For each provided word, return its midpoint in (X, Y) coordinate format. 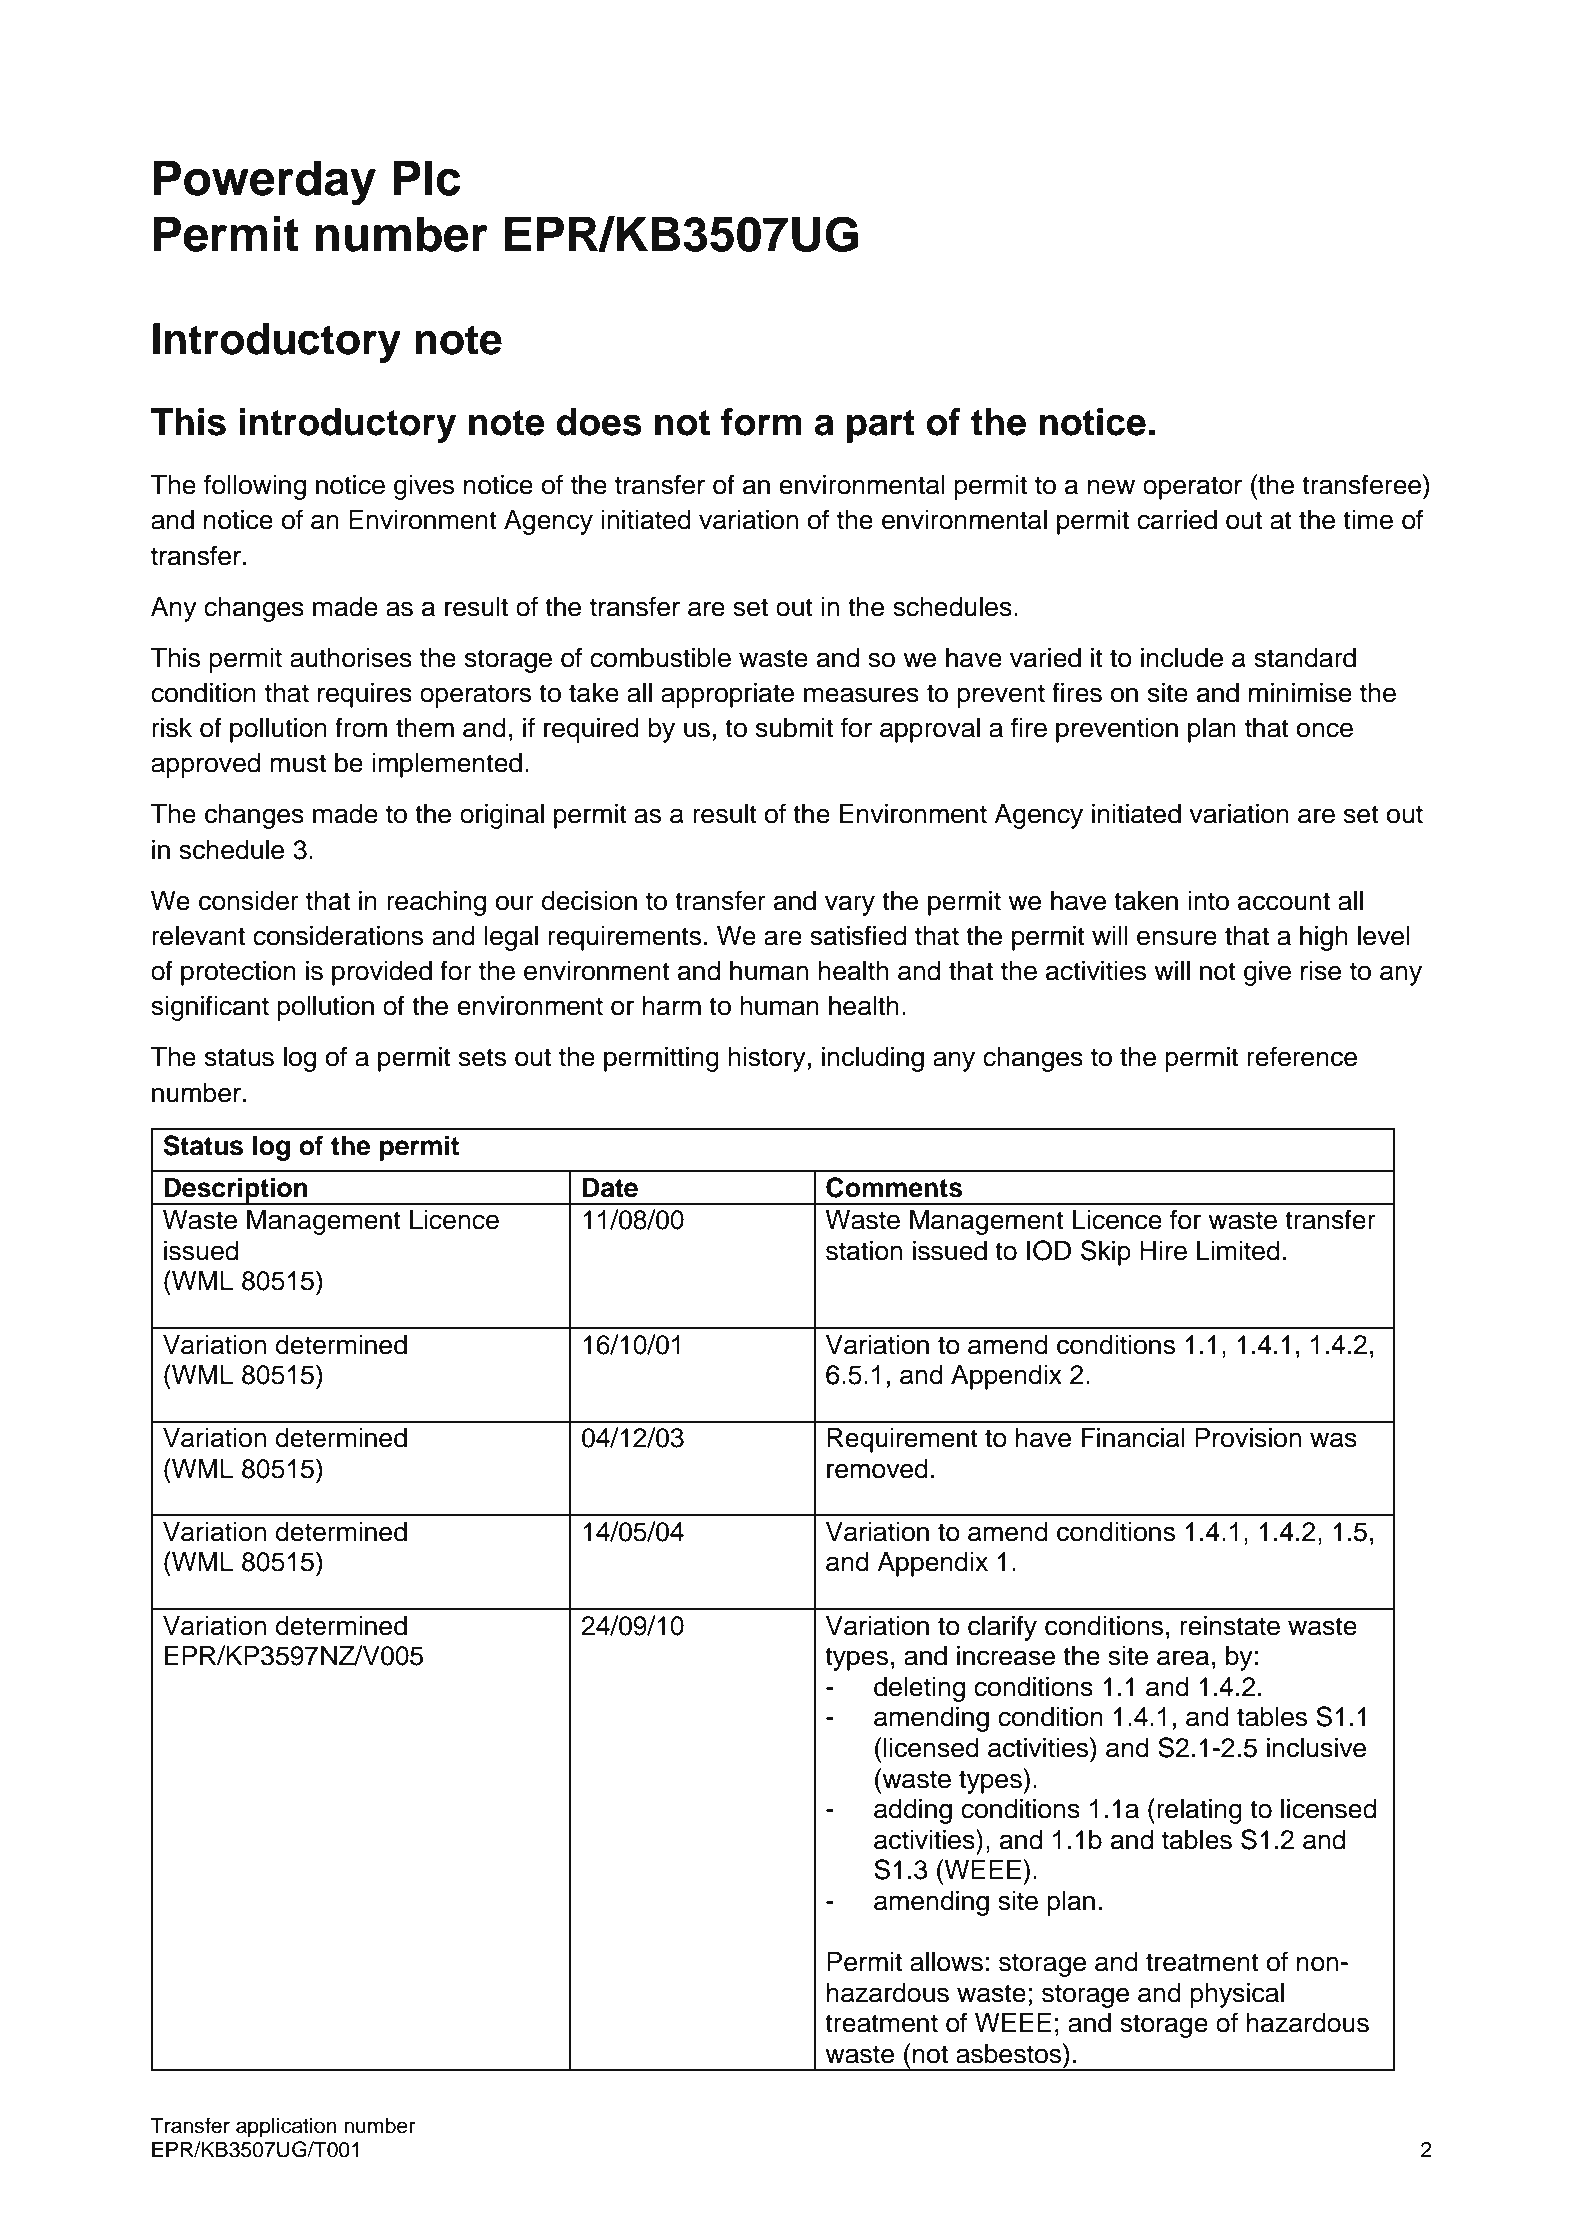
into (1208, 901)
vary (850, 905)
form (761, 422)
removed (877, 1469)
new (1111, 487)
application (286, 2127)
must (298, 763)
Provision (1248, 1438)
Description (236, 1191)
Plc (427, 178)
